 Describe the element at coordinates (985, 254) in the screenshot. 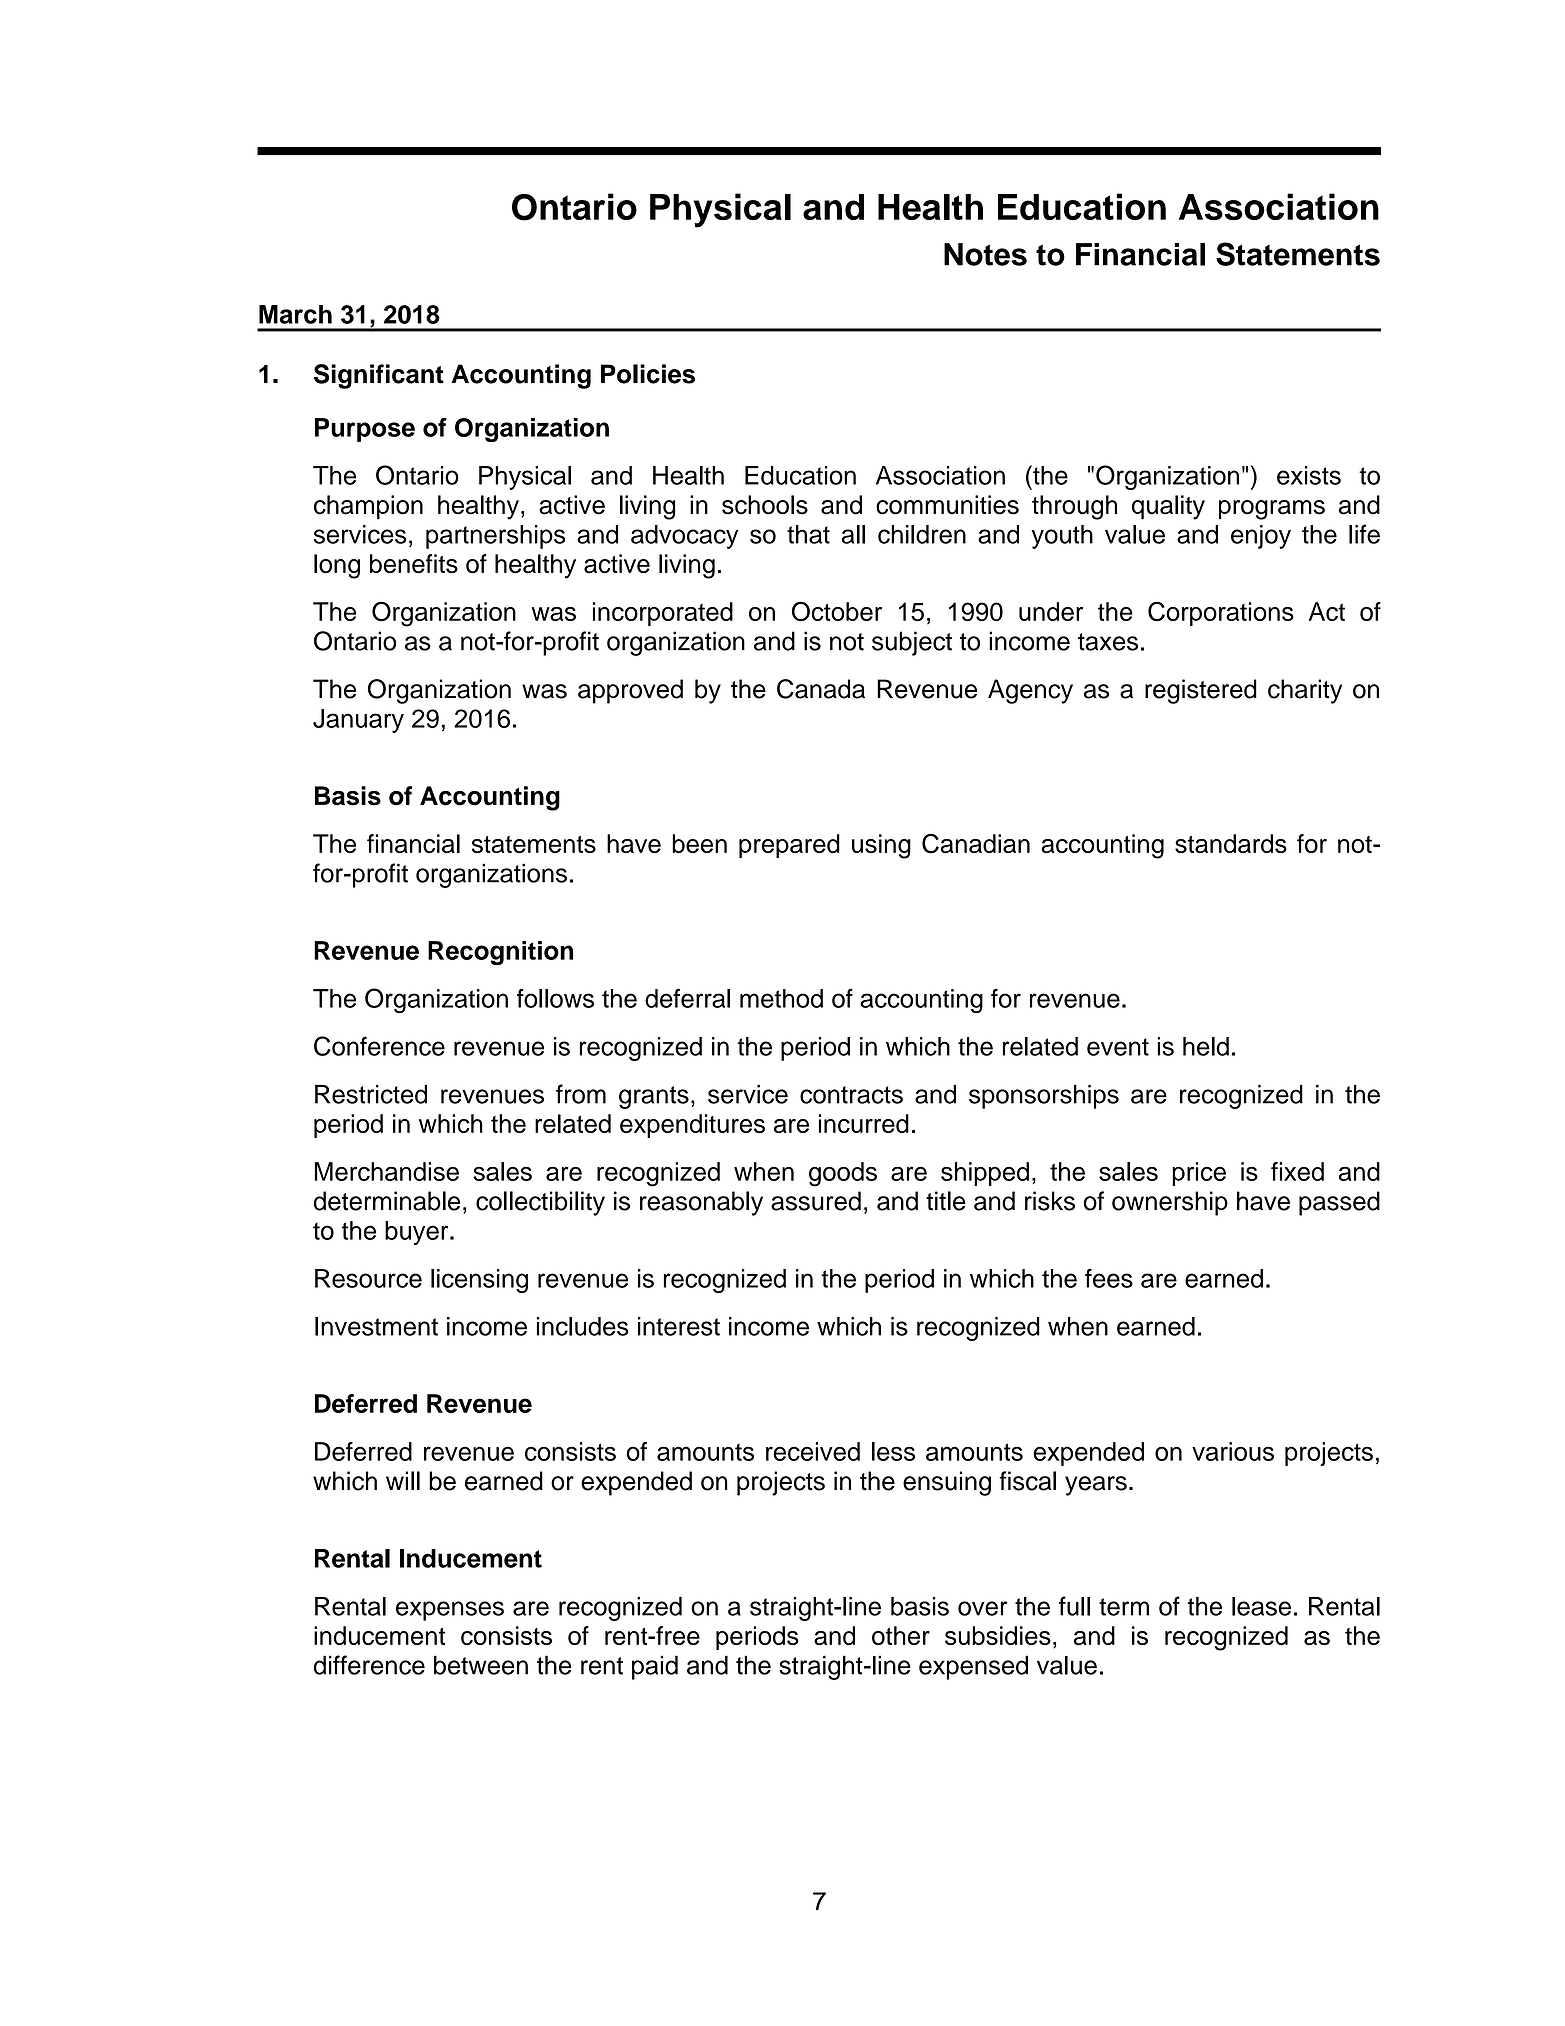

I see `Notes` at that location.
